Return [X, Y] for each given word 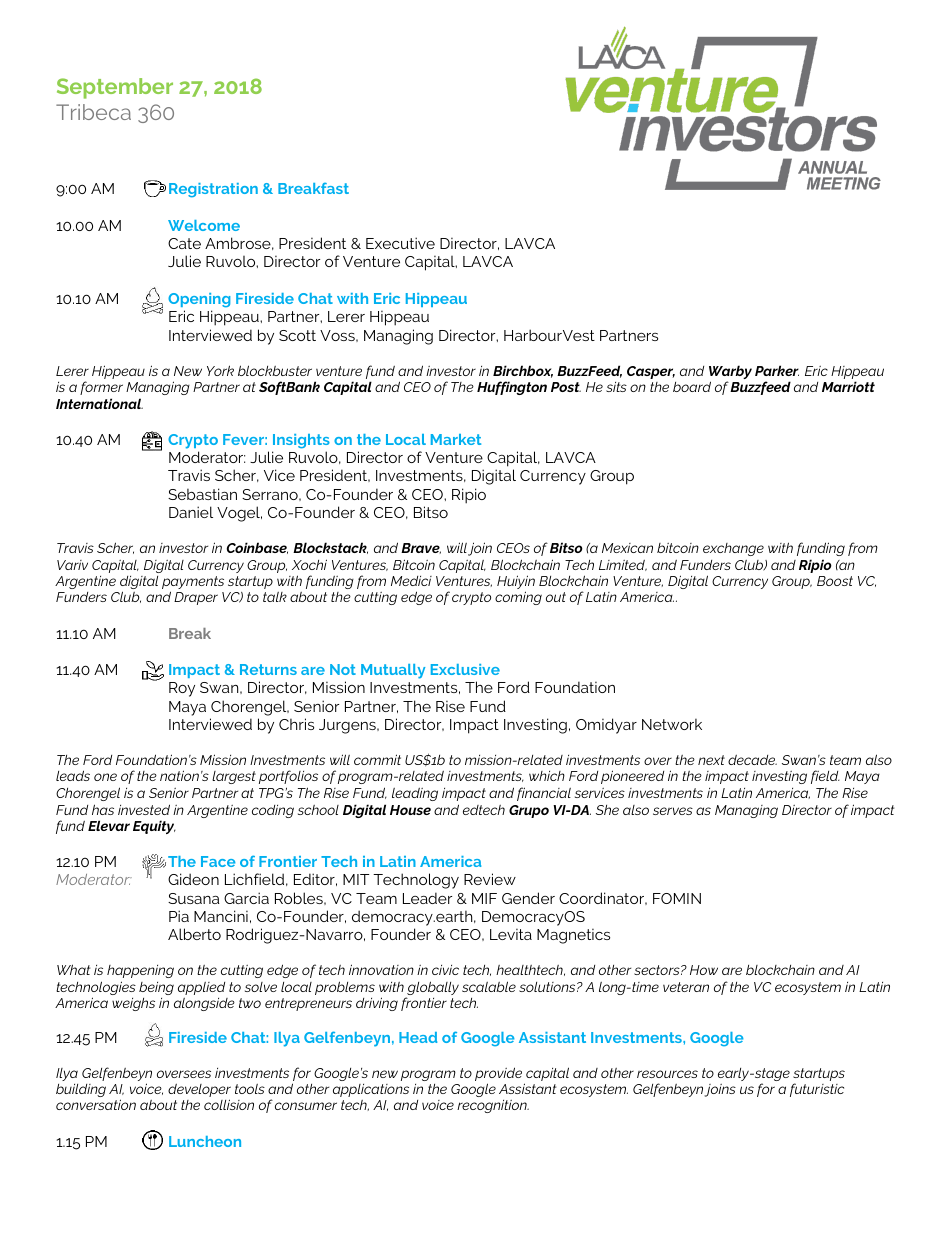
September [115, 88]
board [692, 386]
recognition [493, 1106]
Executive [400, 243]
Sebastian [202, 494]
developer [199, 1092]
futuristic [817, 1090]
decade [752, 760]
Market [456, 439]
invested [144, 809]
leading [415, 794]
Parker [777, 370]
